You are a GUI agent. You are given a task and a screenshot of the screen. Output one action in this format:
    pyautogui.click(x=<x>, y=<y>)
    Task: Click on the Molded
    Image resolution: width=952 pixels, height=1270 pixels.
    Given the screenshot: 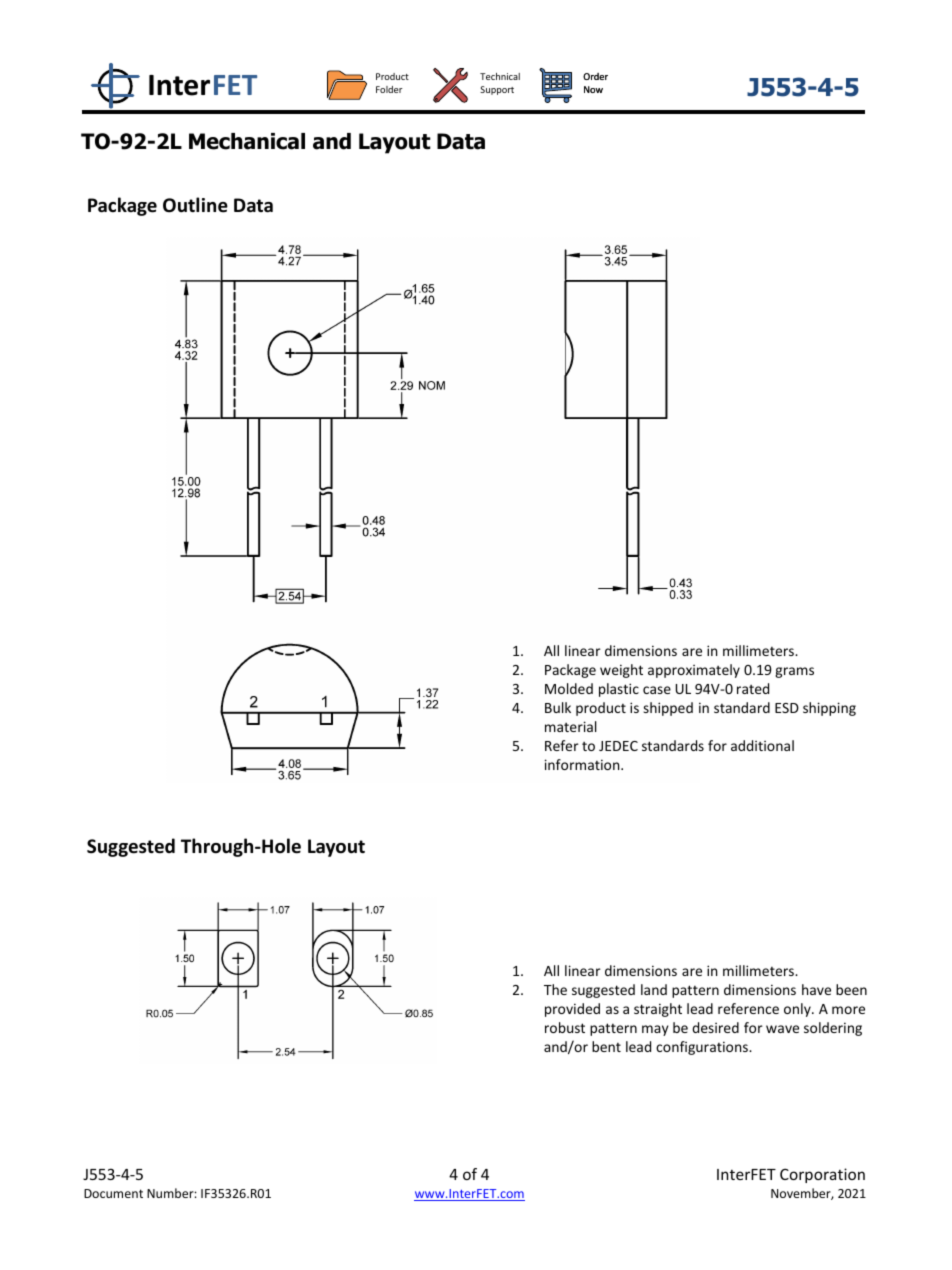 What is the action you would take?
    pyautogui.click(x=569, y=688)
